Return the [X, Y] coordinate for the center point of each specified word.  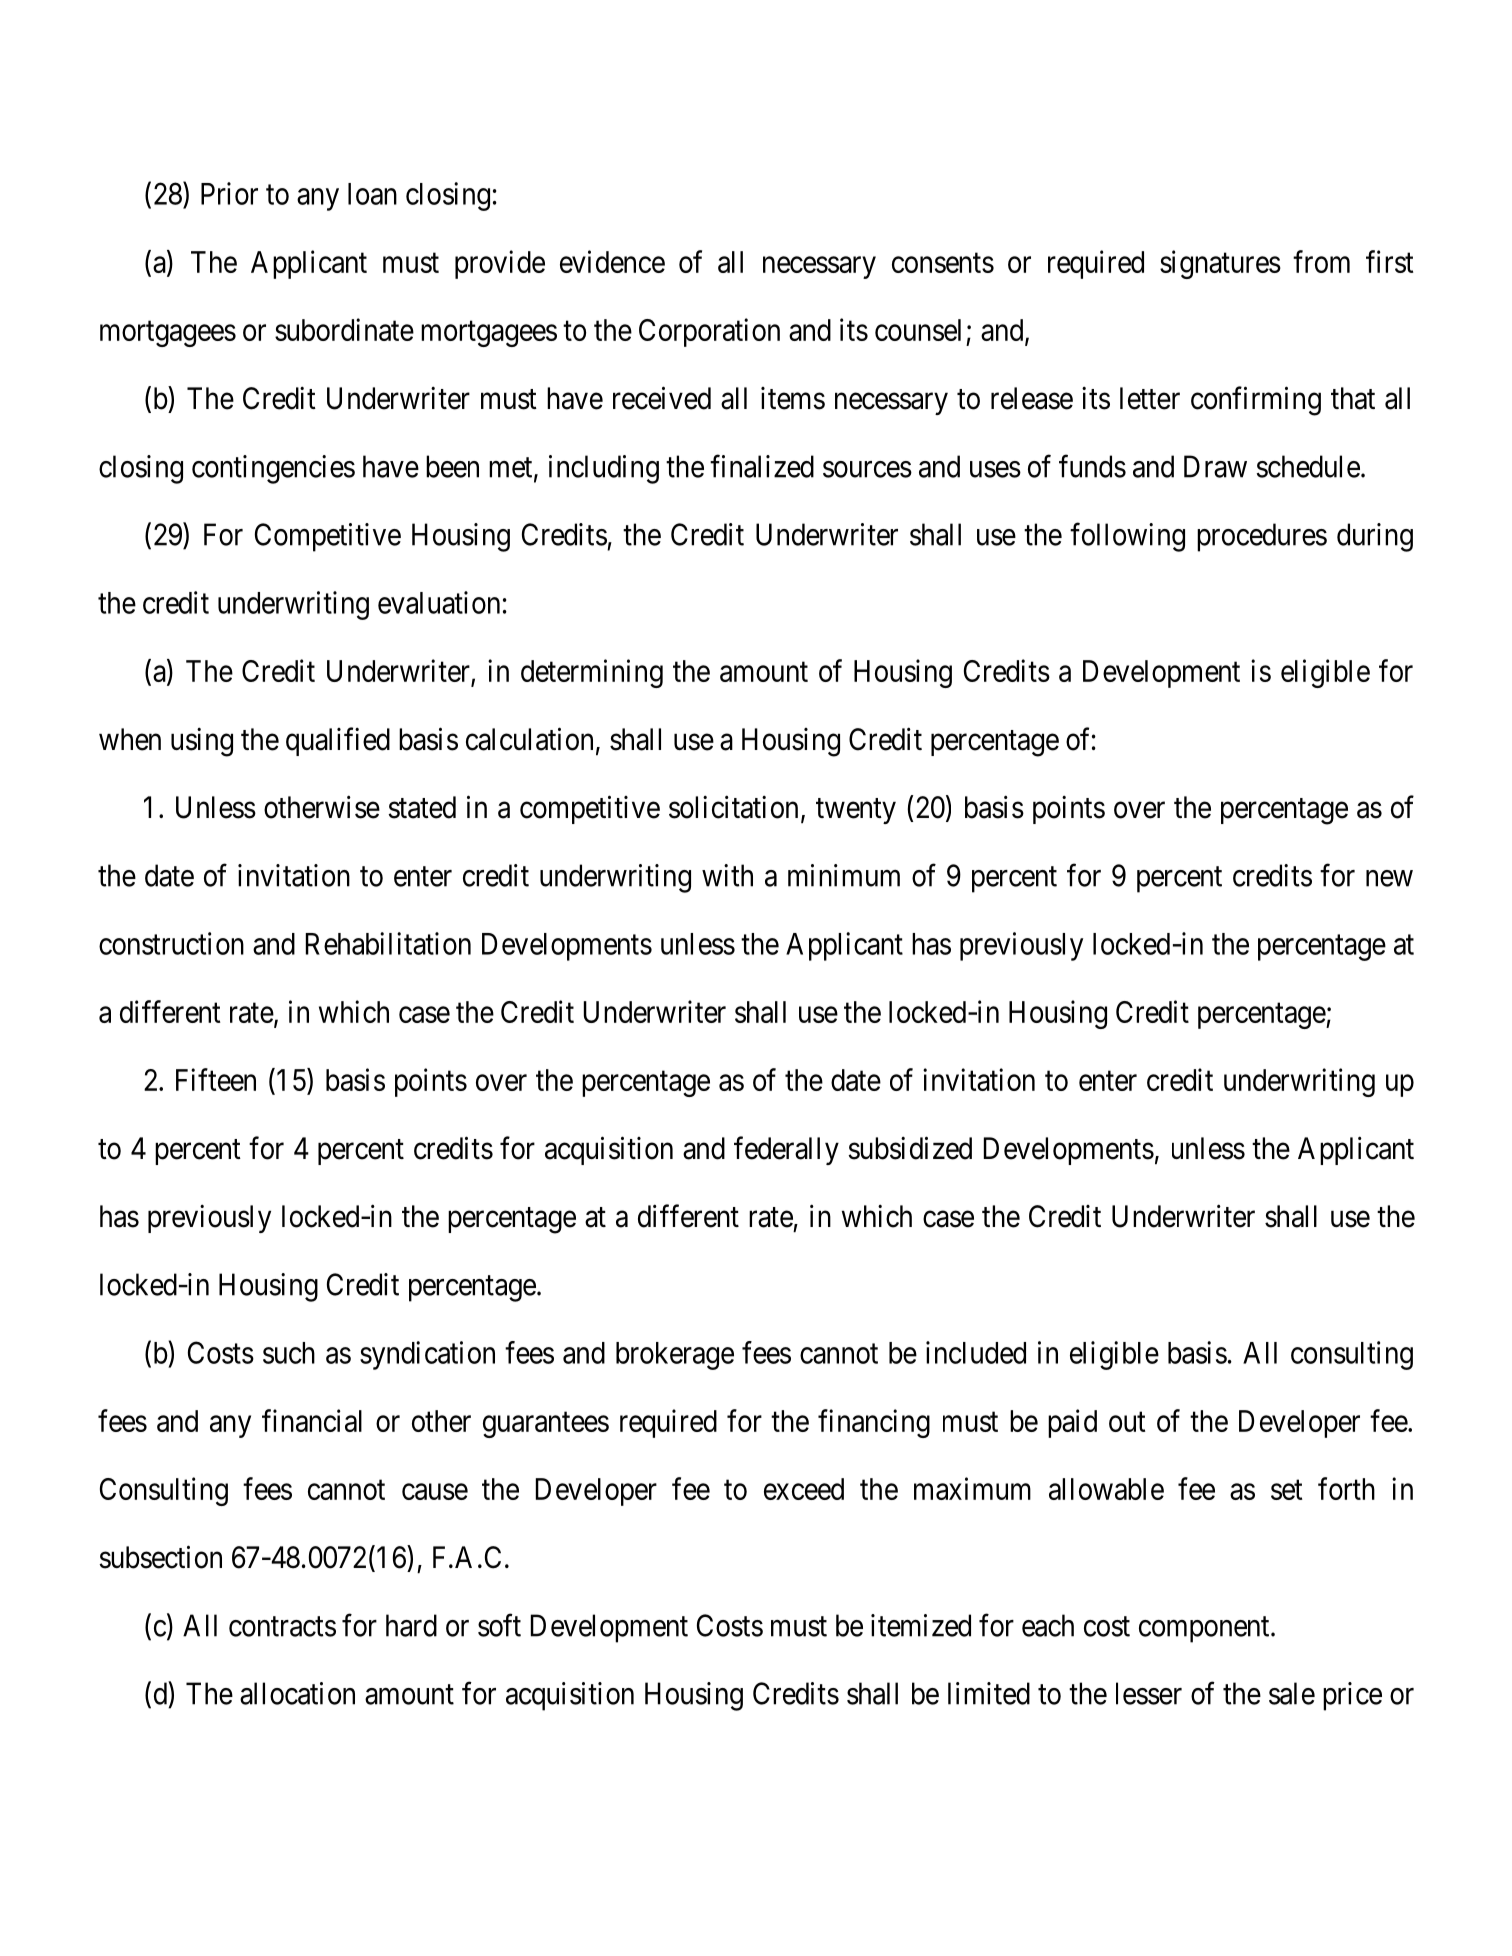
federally [786, 1150]
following [1127, 537]
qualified [338, 741]
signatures [1220, 264]
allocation [297, 1693]
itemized [921, 1625]
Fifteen [216, 1079]
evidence [612, 261]
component [1205, 1630]
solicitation [733, 807]
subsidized [910, 1148]
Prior [229, 193]
